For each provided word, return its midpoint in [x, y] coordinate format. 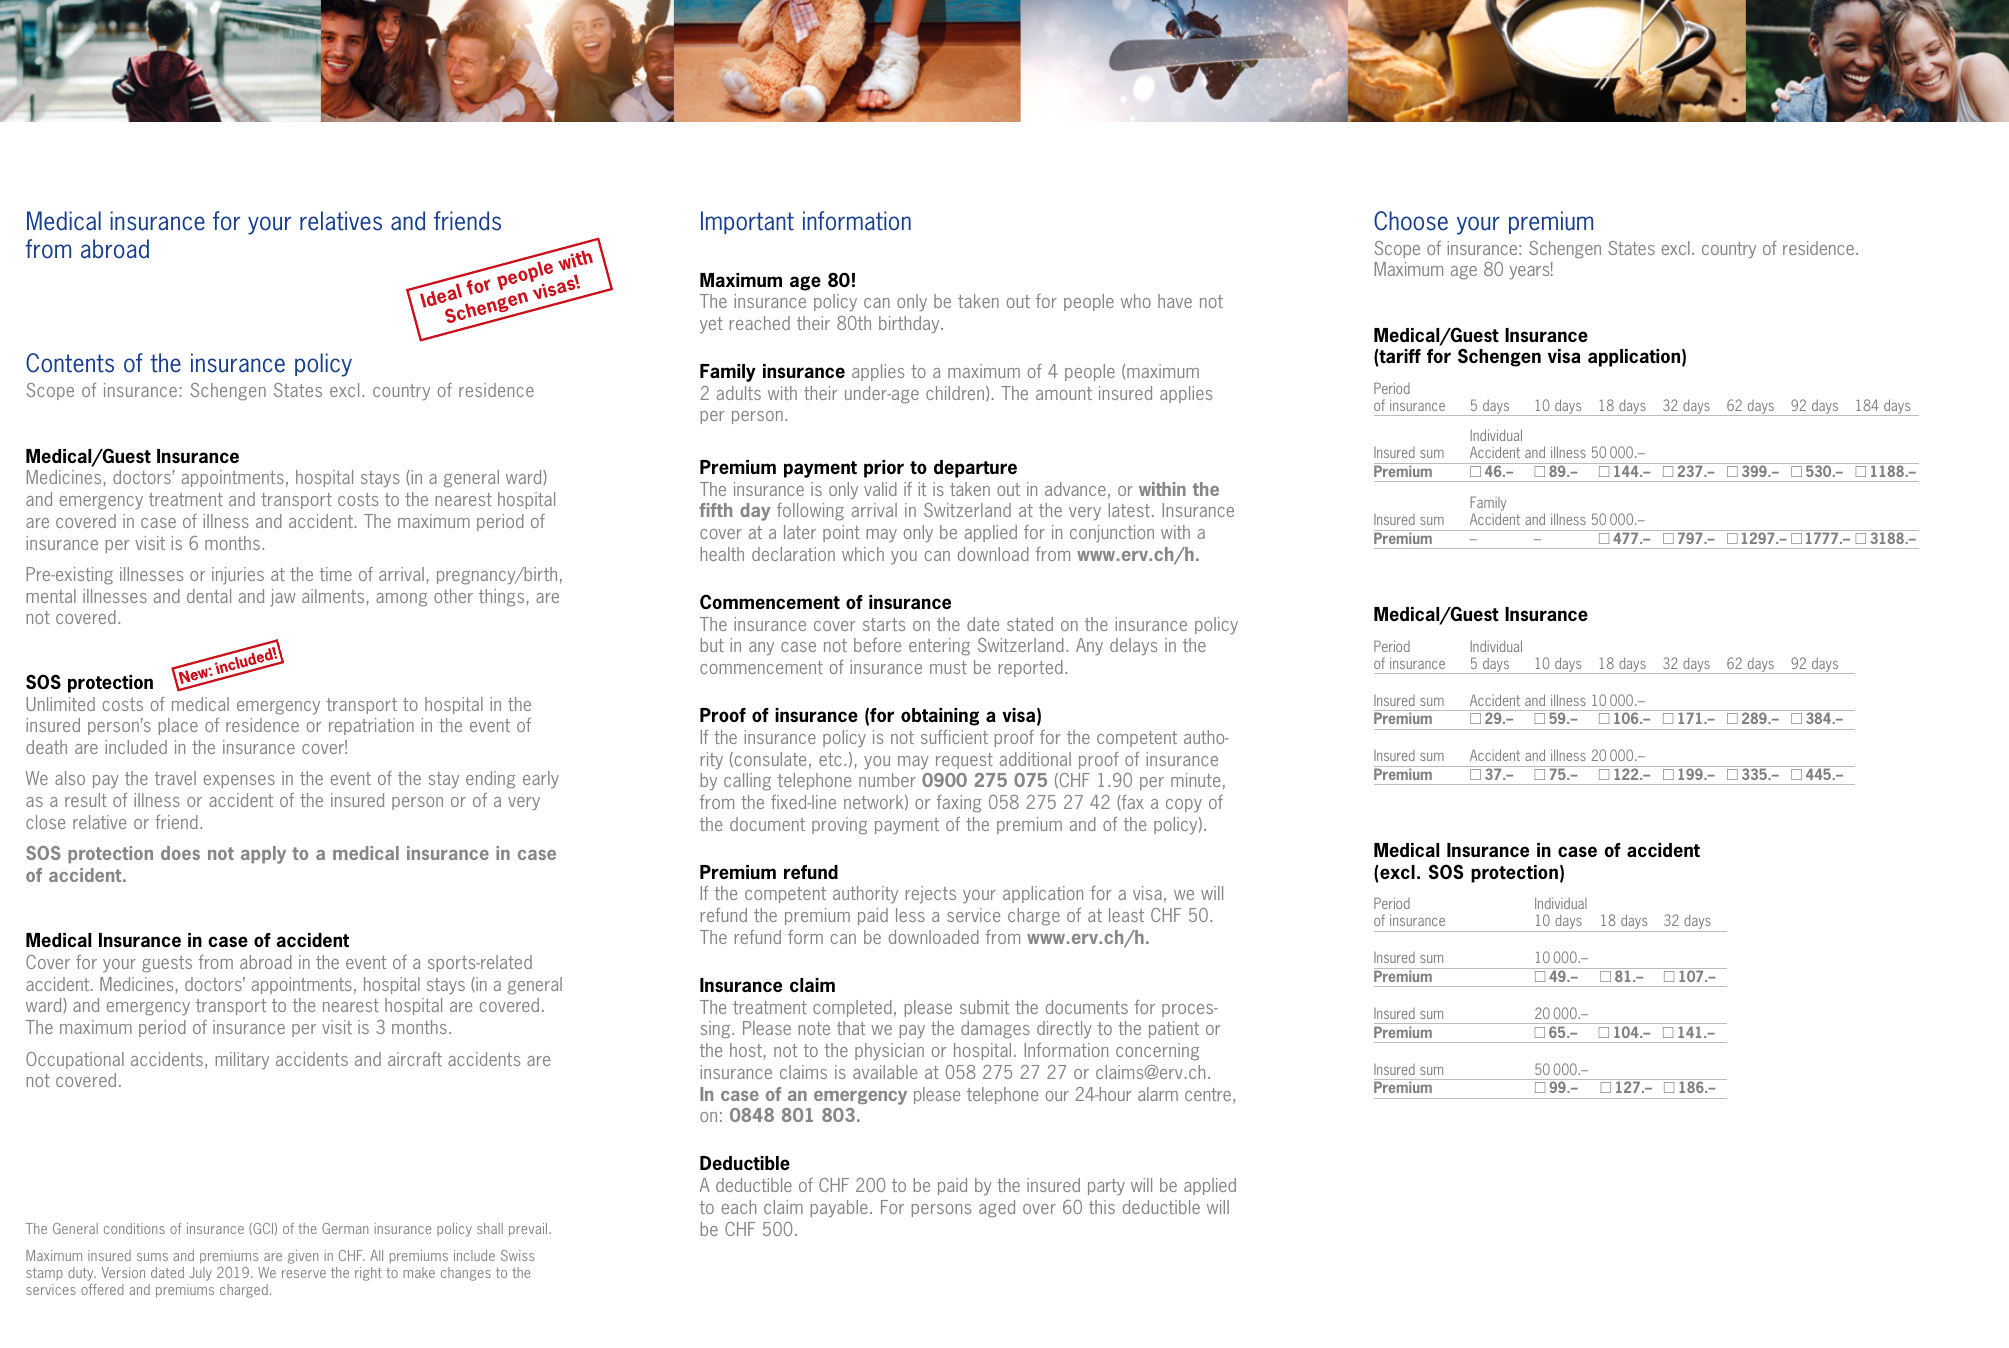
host [746, 1050]
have [1175, 301]
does [180, 853]
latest [1129, 510]
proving [839, 826]
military [242, 1060]
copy [1184, 805]
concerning [1157, 1052]
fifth [715, 510]
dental [209, 596]
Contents [70, 363]
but [712, 645]
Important [747, 222]
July [201, 1274]
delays [1133, 646]
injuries [238, 576]
